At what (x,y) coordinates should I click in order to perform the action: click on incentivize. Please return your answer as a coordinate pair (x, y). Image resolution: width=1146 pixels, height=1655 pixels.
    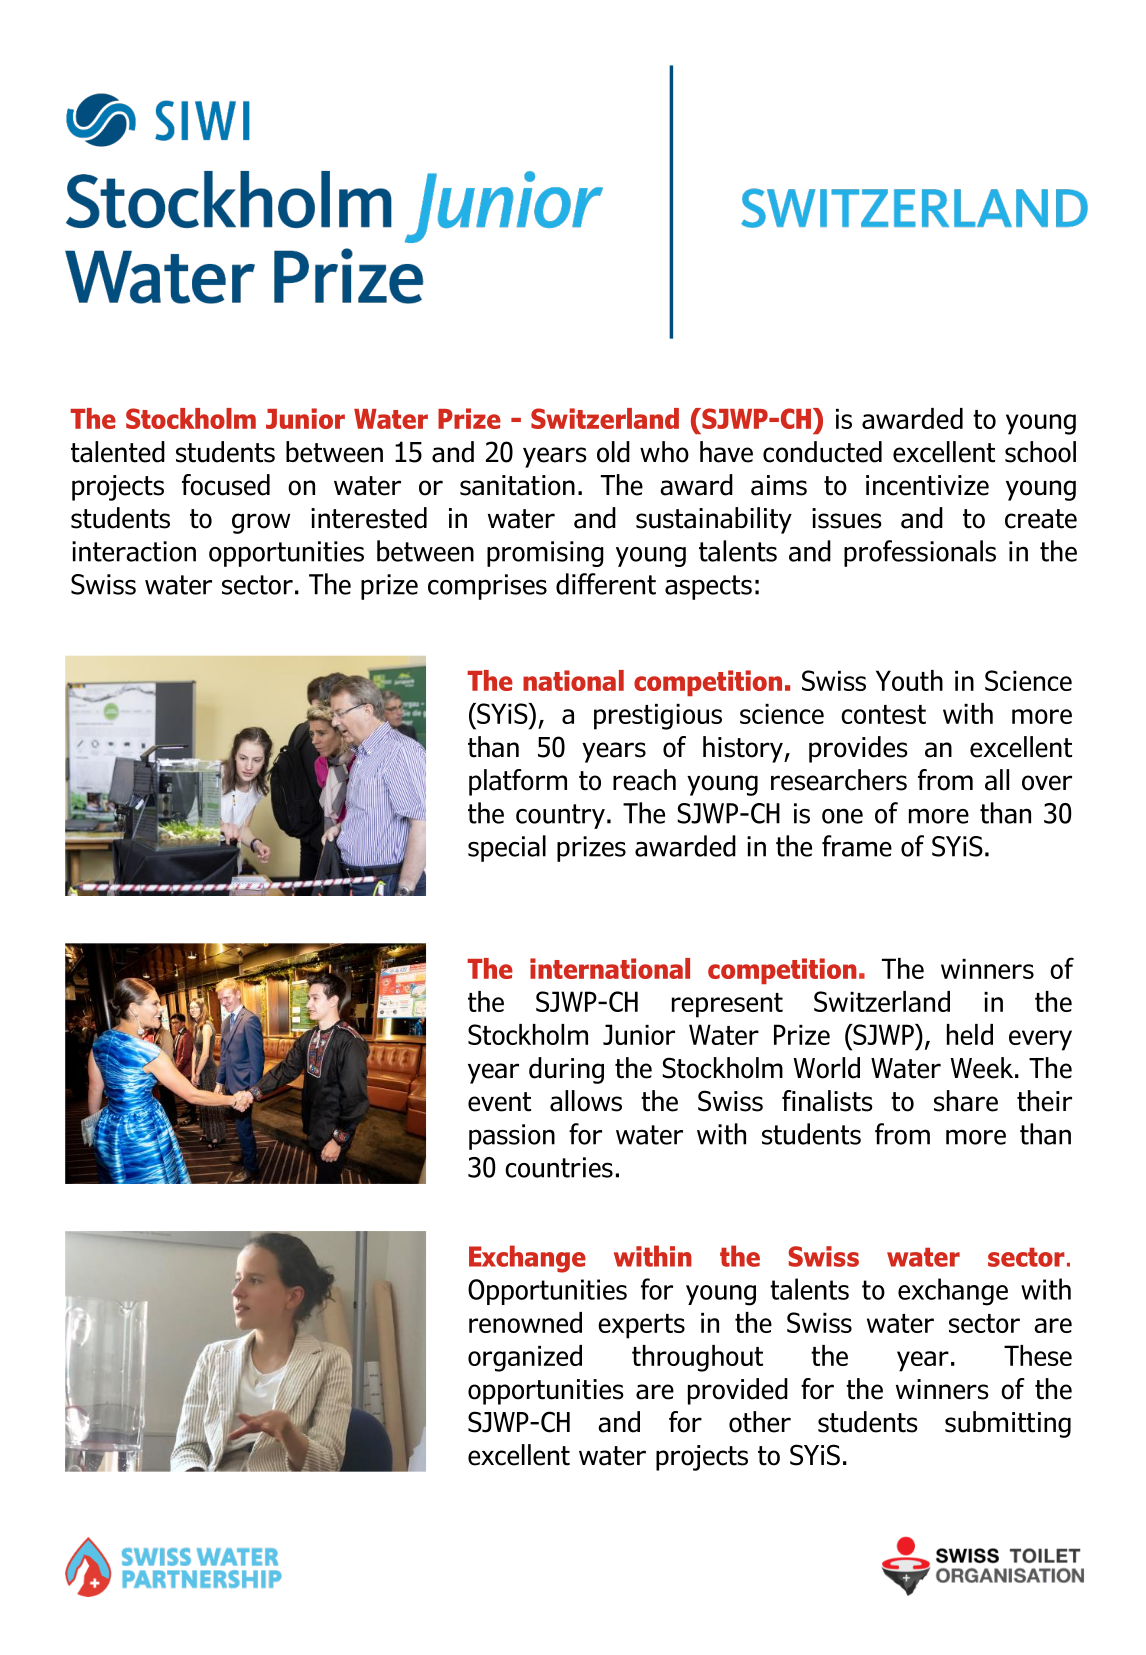
    Looking at the image, I should click on (927, 485).
